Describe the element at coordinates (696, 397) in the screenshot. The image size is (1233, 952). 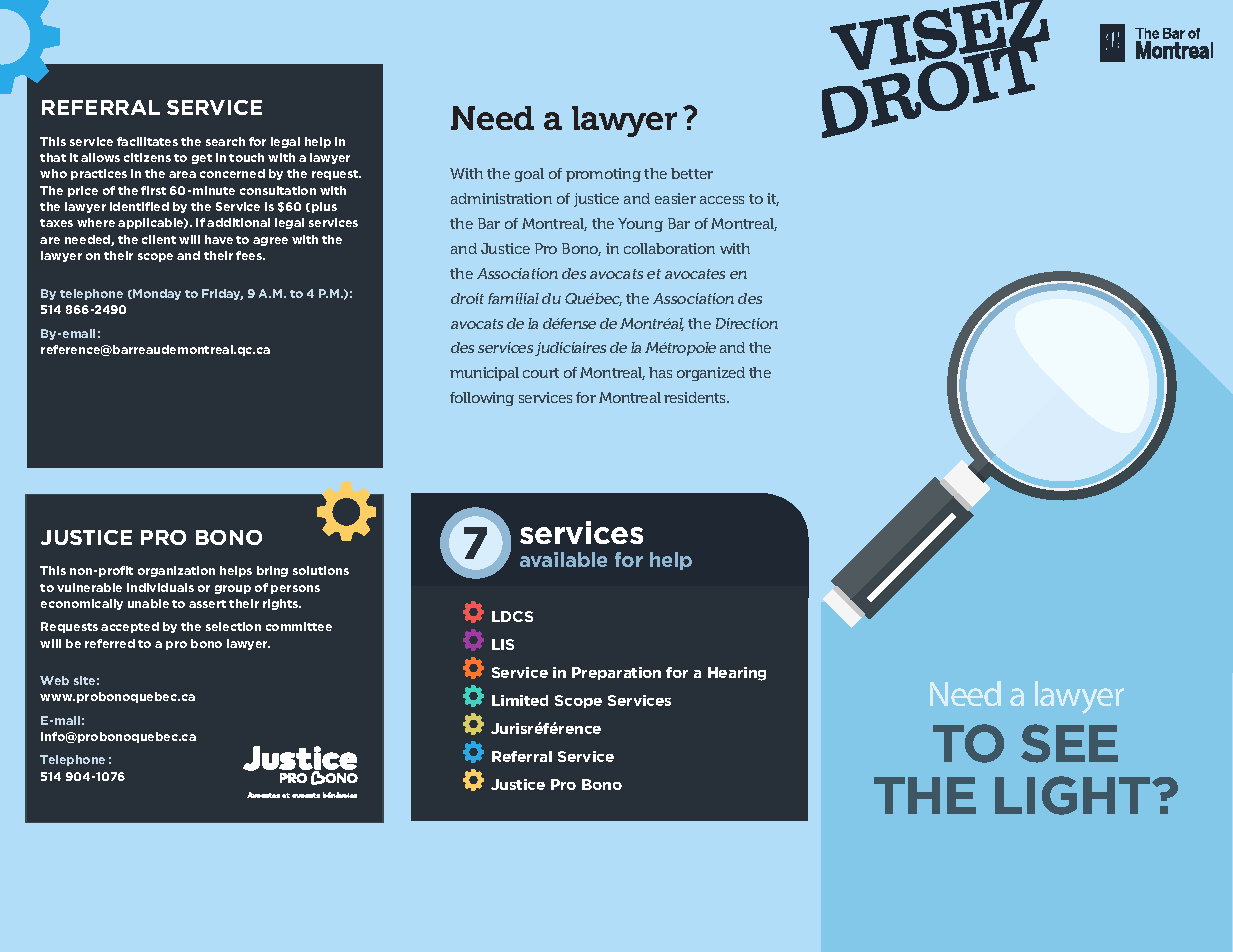
I see `residents` at that location.
